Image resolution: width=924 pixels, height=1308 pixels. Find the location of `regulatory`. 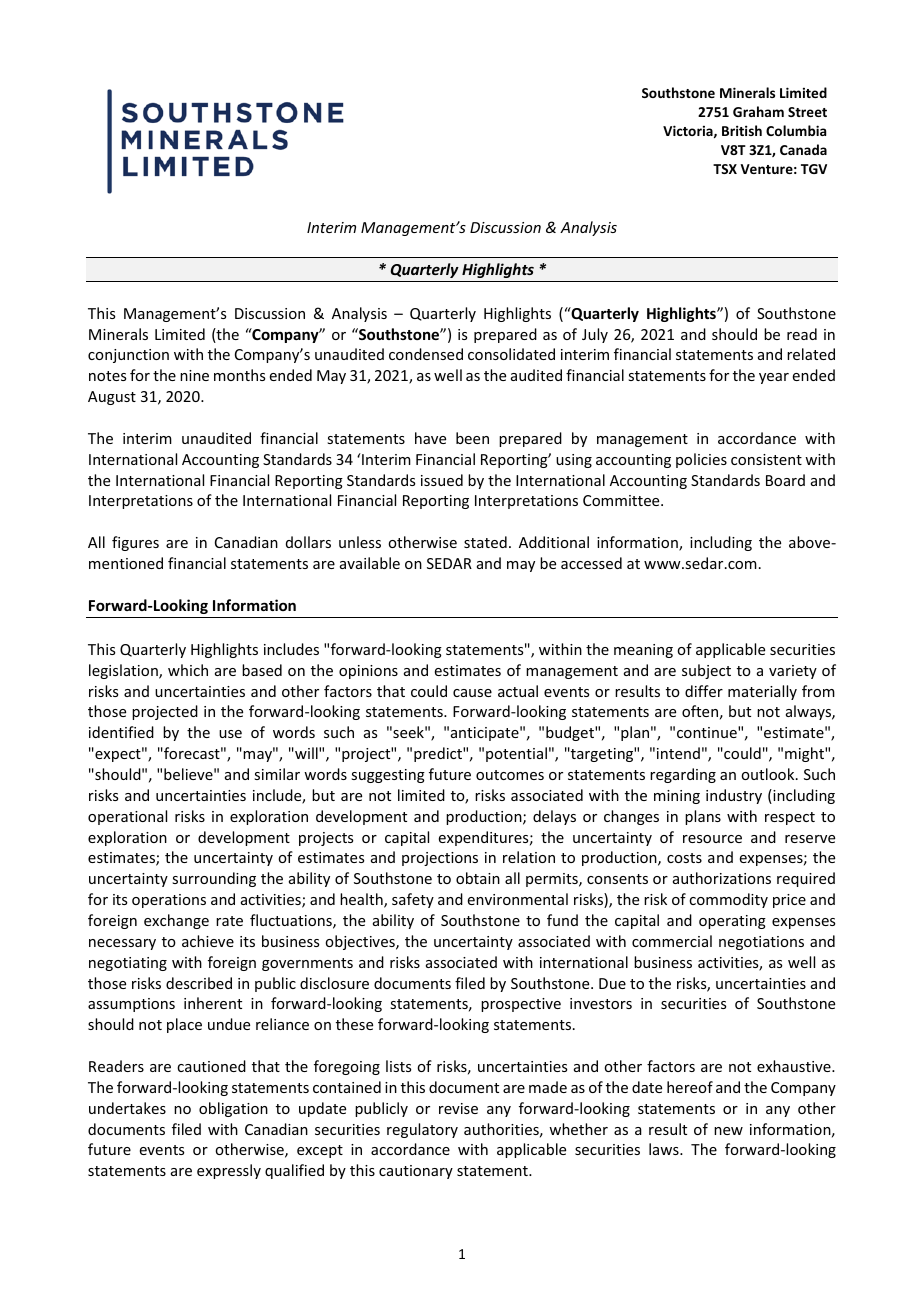

regulatory is located at coordinates (422, 1130).
